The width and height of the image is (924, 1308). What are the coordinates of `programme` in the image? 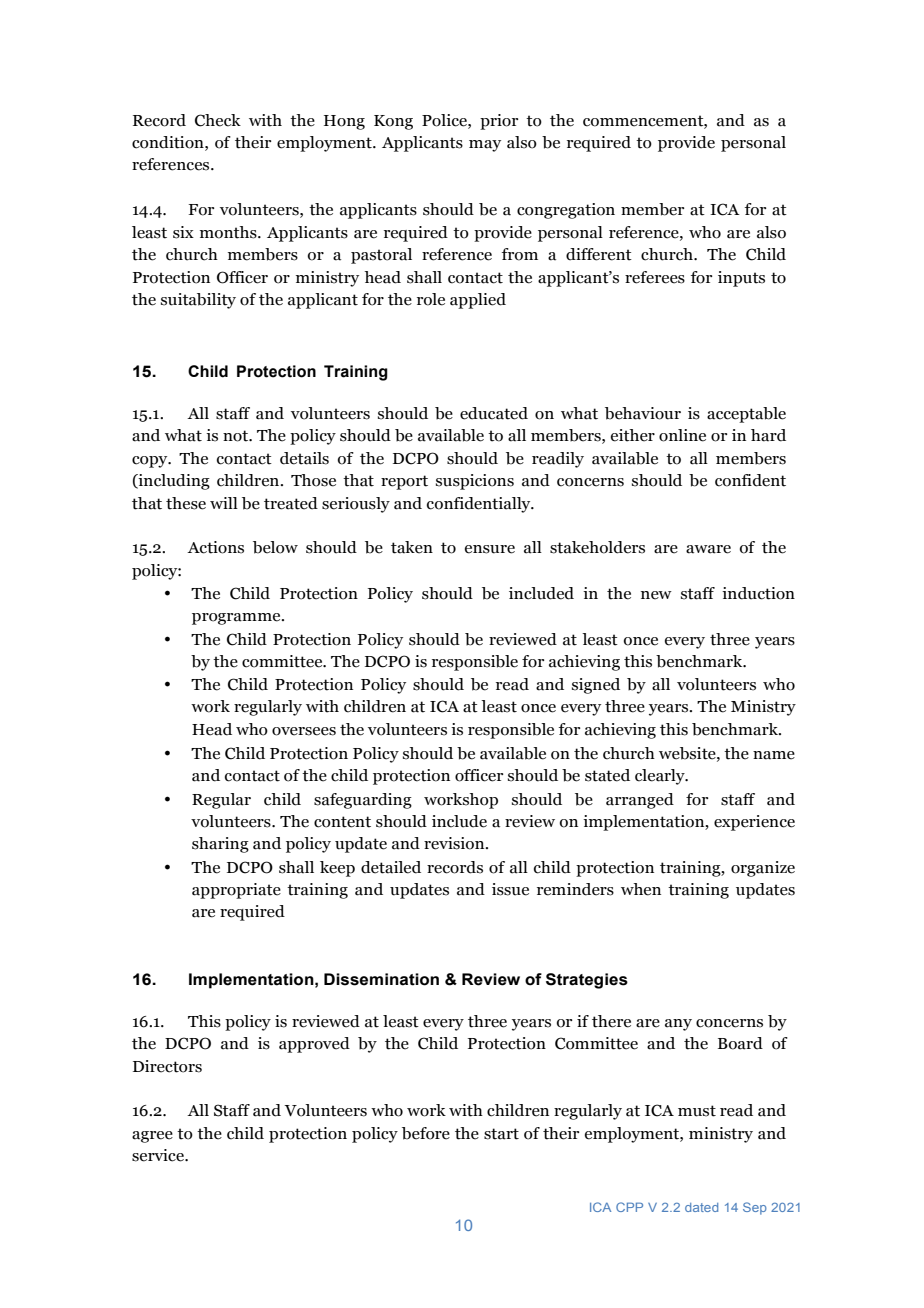 It's located at (237, 619).
